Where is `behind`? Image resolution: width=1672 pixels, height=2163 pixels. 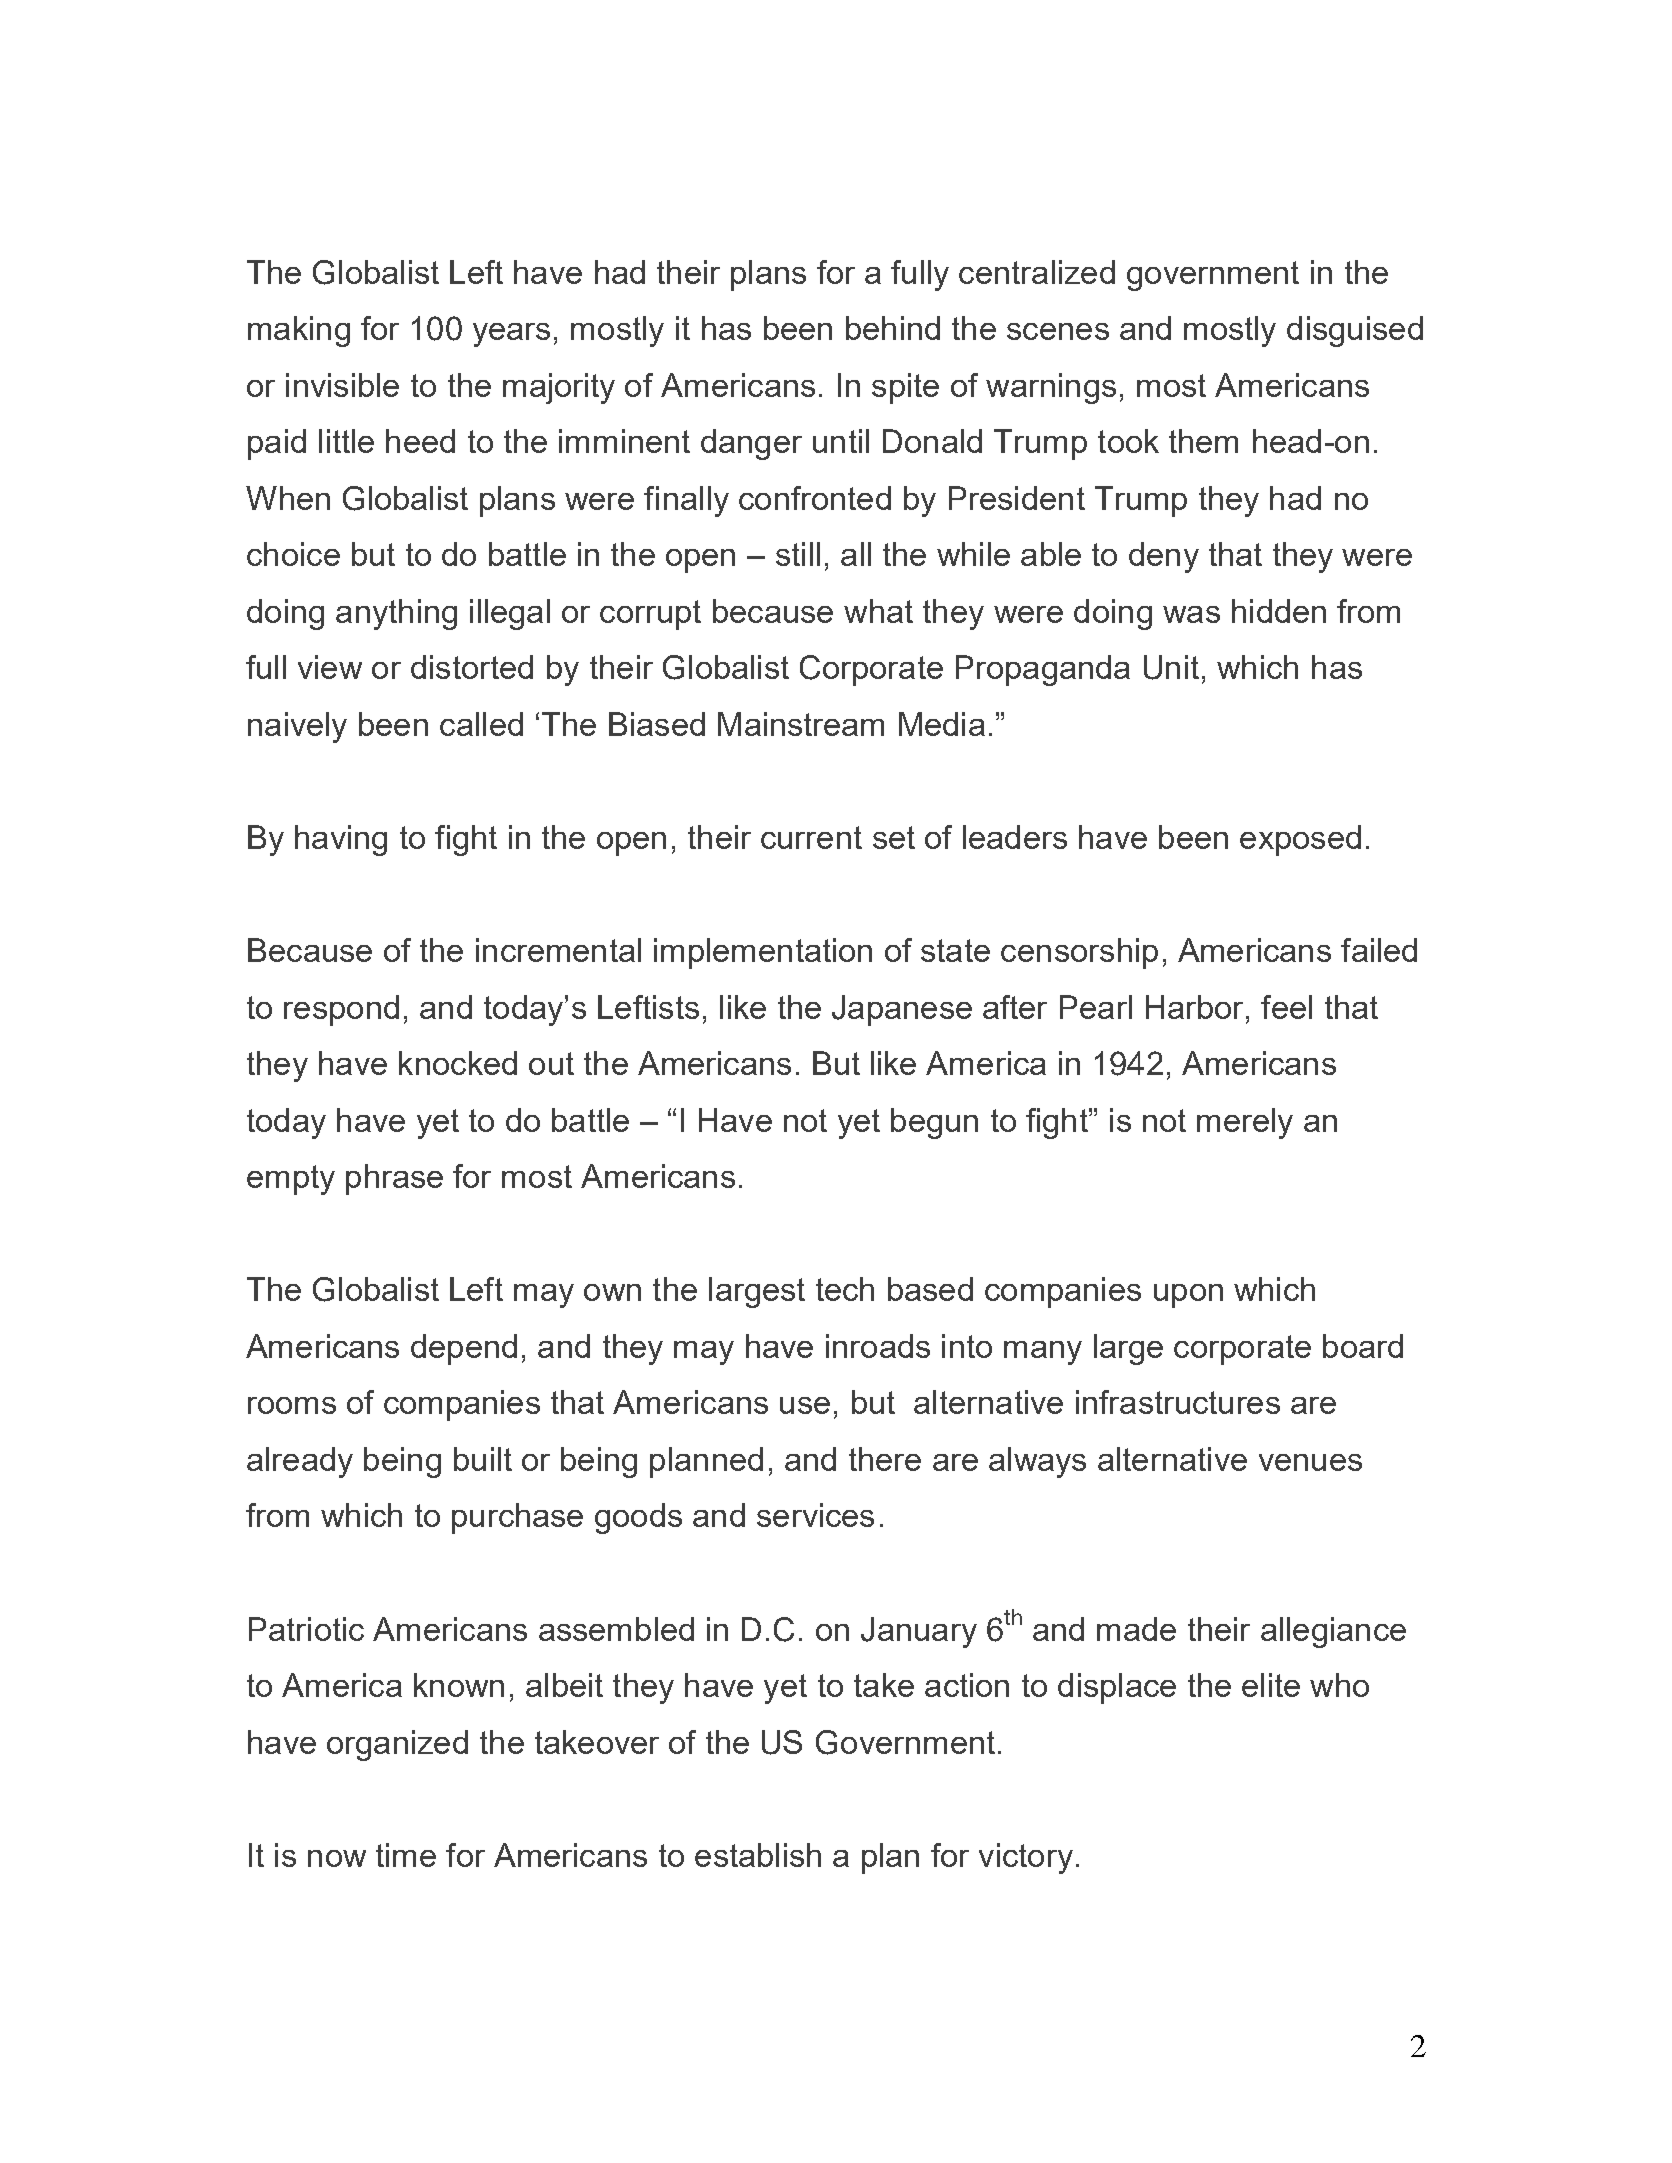 behind is located at coordinates (893, 328).
